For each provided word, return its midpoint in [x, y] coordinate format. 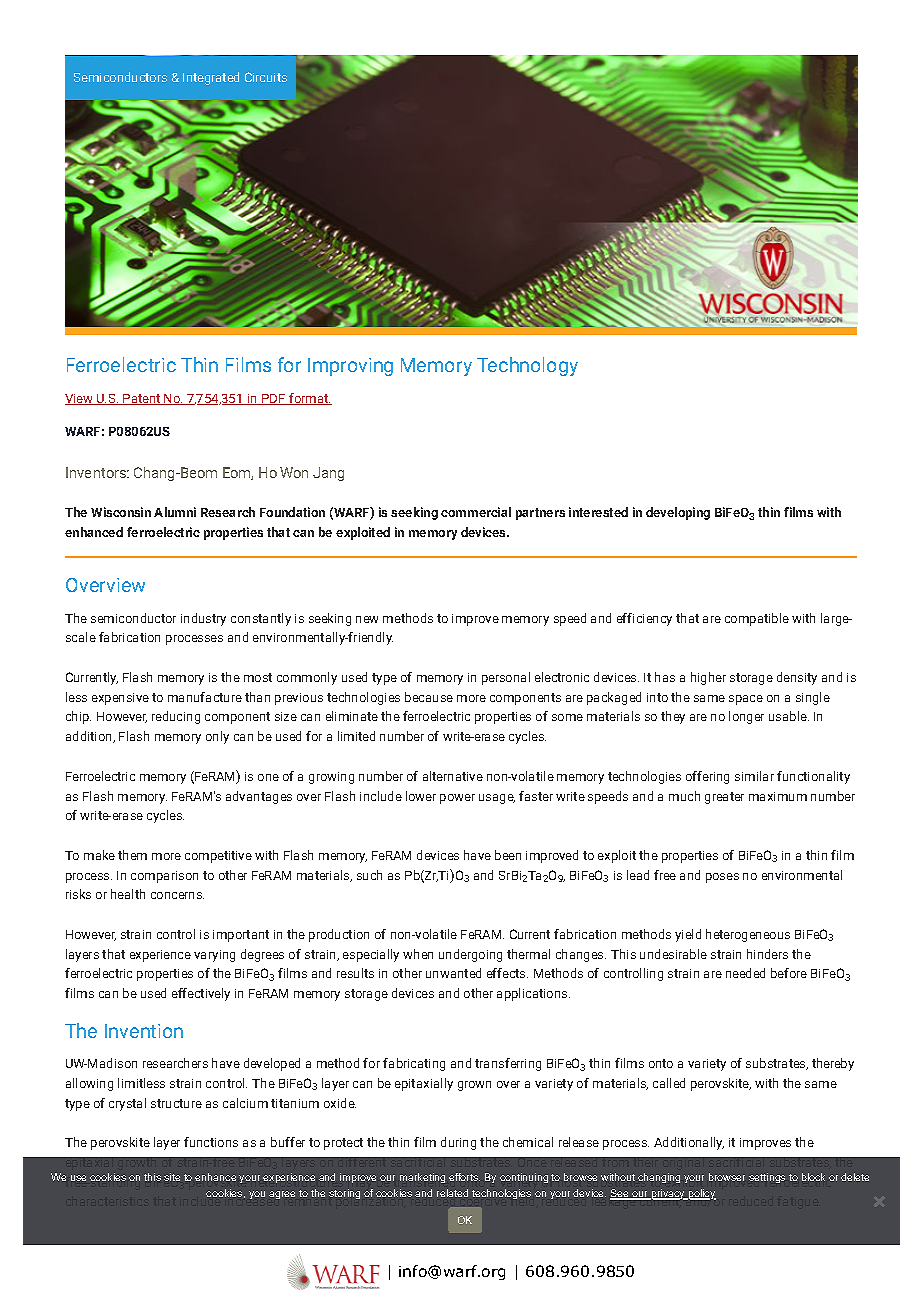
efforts [464, 1177]
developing [678, 513]
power [457, 799]
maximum [778, 796]
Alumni [175, 512]
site [172, 1177]
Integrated [211, 78]
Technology [527, 366]
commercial [476, 512]
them [132, 855]
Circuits [266, 77]
